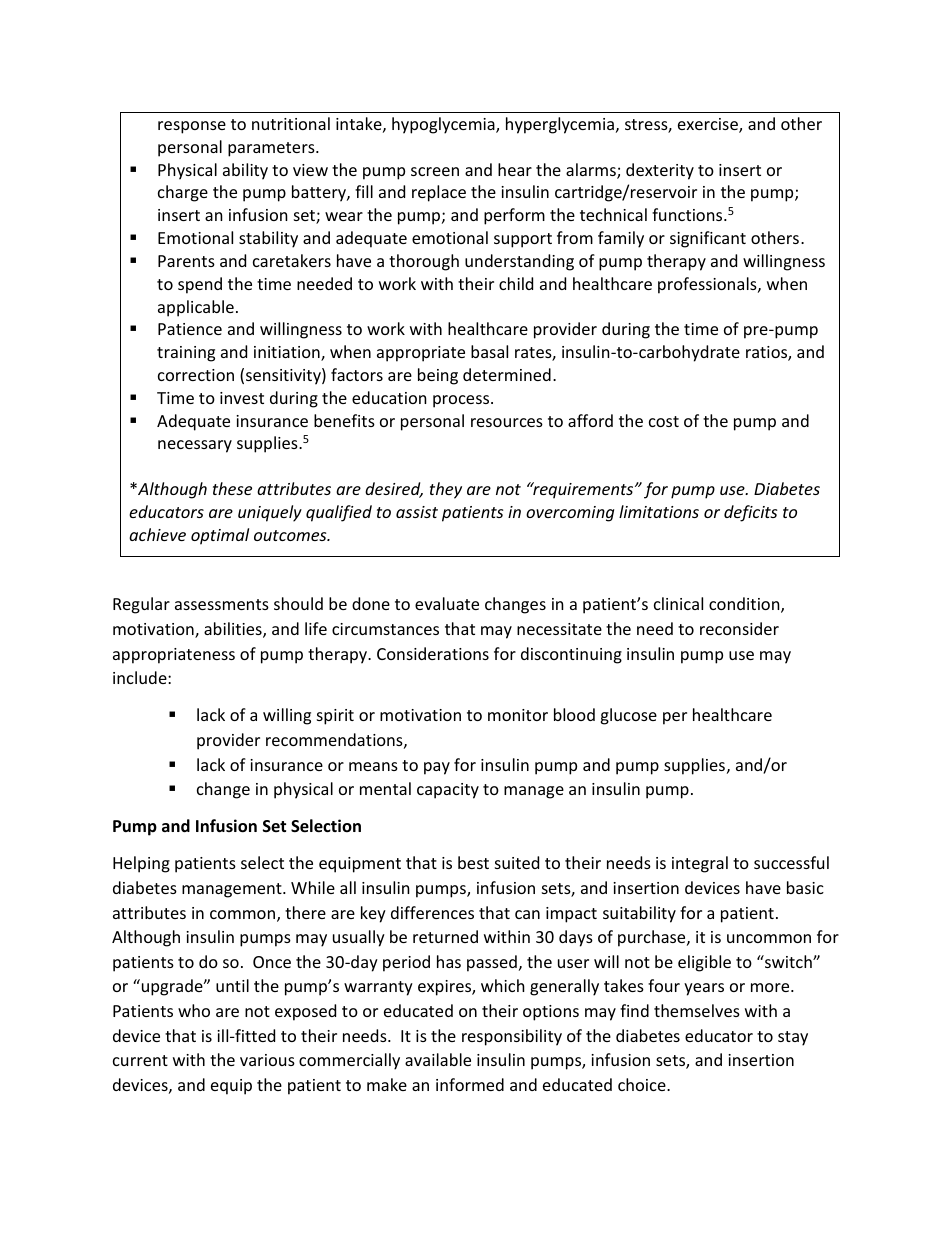 This page has height=1233, width=952. I want to click on Patience, so click(190, 329).
